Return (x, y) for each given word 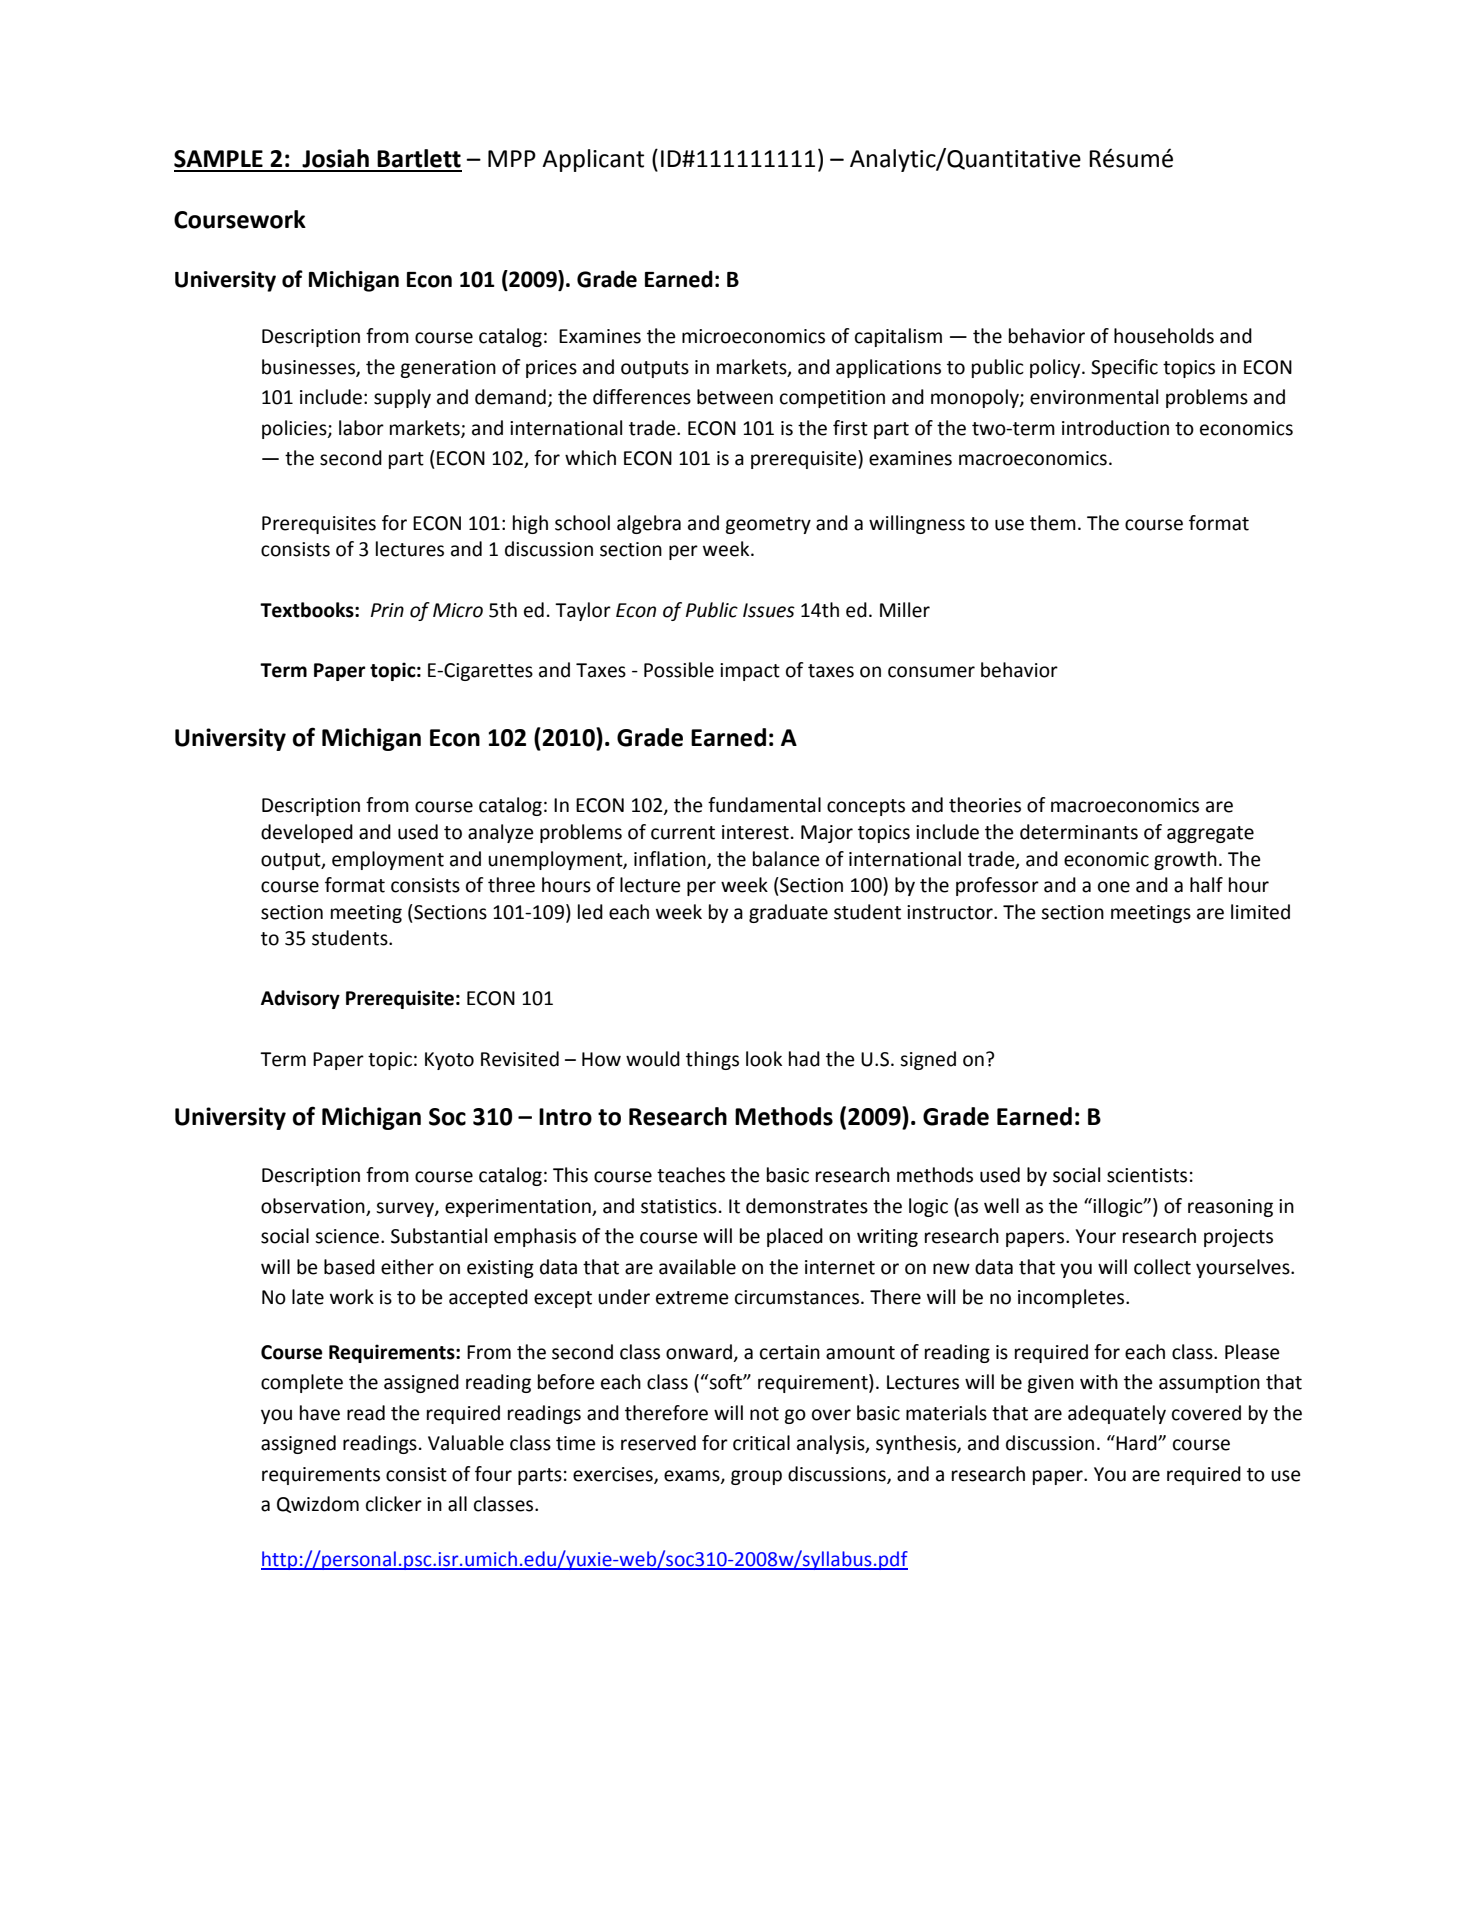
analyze (501, 833)
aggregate (1210, 834)
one (1114, 887)
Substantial (439, 1236)
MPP (512, 158)
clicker (394, 1504)
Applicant (593, 160)
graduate (788, 913)
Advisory (300, 999)
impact (750, 672)
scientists (1147, 1175)
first (850, 428)
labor (361, 428)
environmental (1094, 397)
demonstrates (807, 1206)
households (1164, 336)
